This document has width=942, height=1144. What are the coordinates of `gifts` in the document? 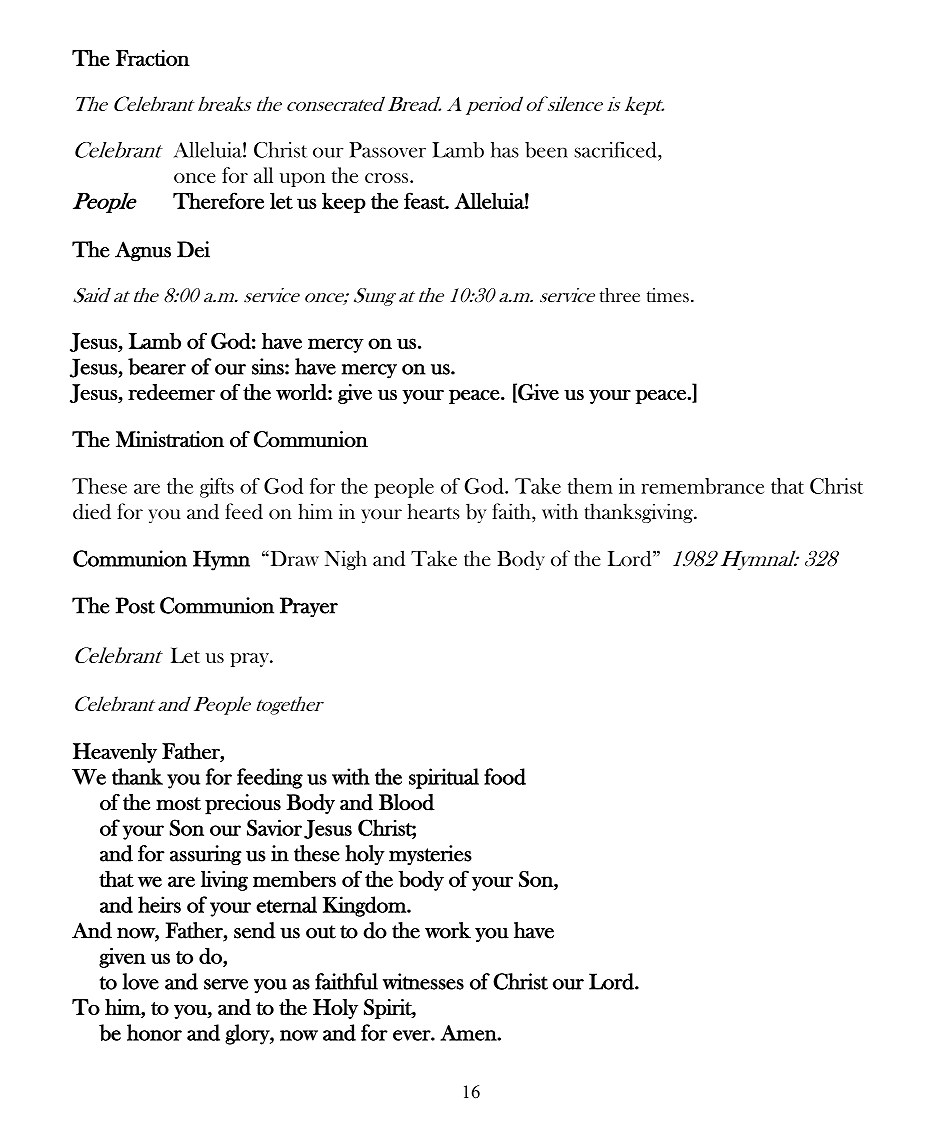 It's located at (217, 488).
